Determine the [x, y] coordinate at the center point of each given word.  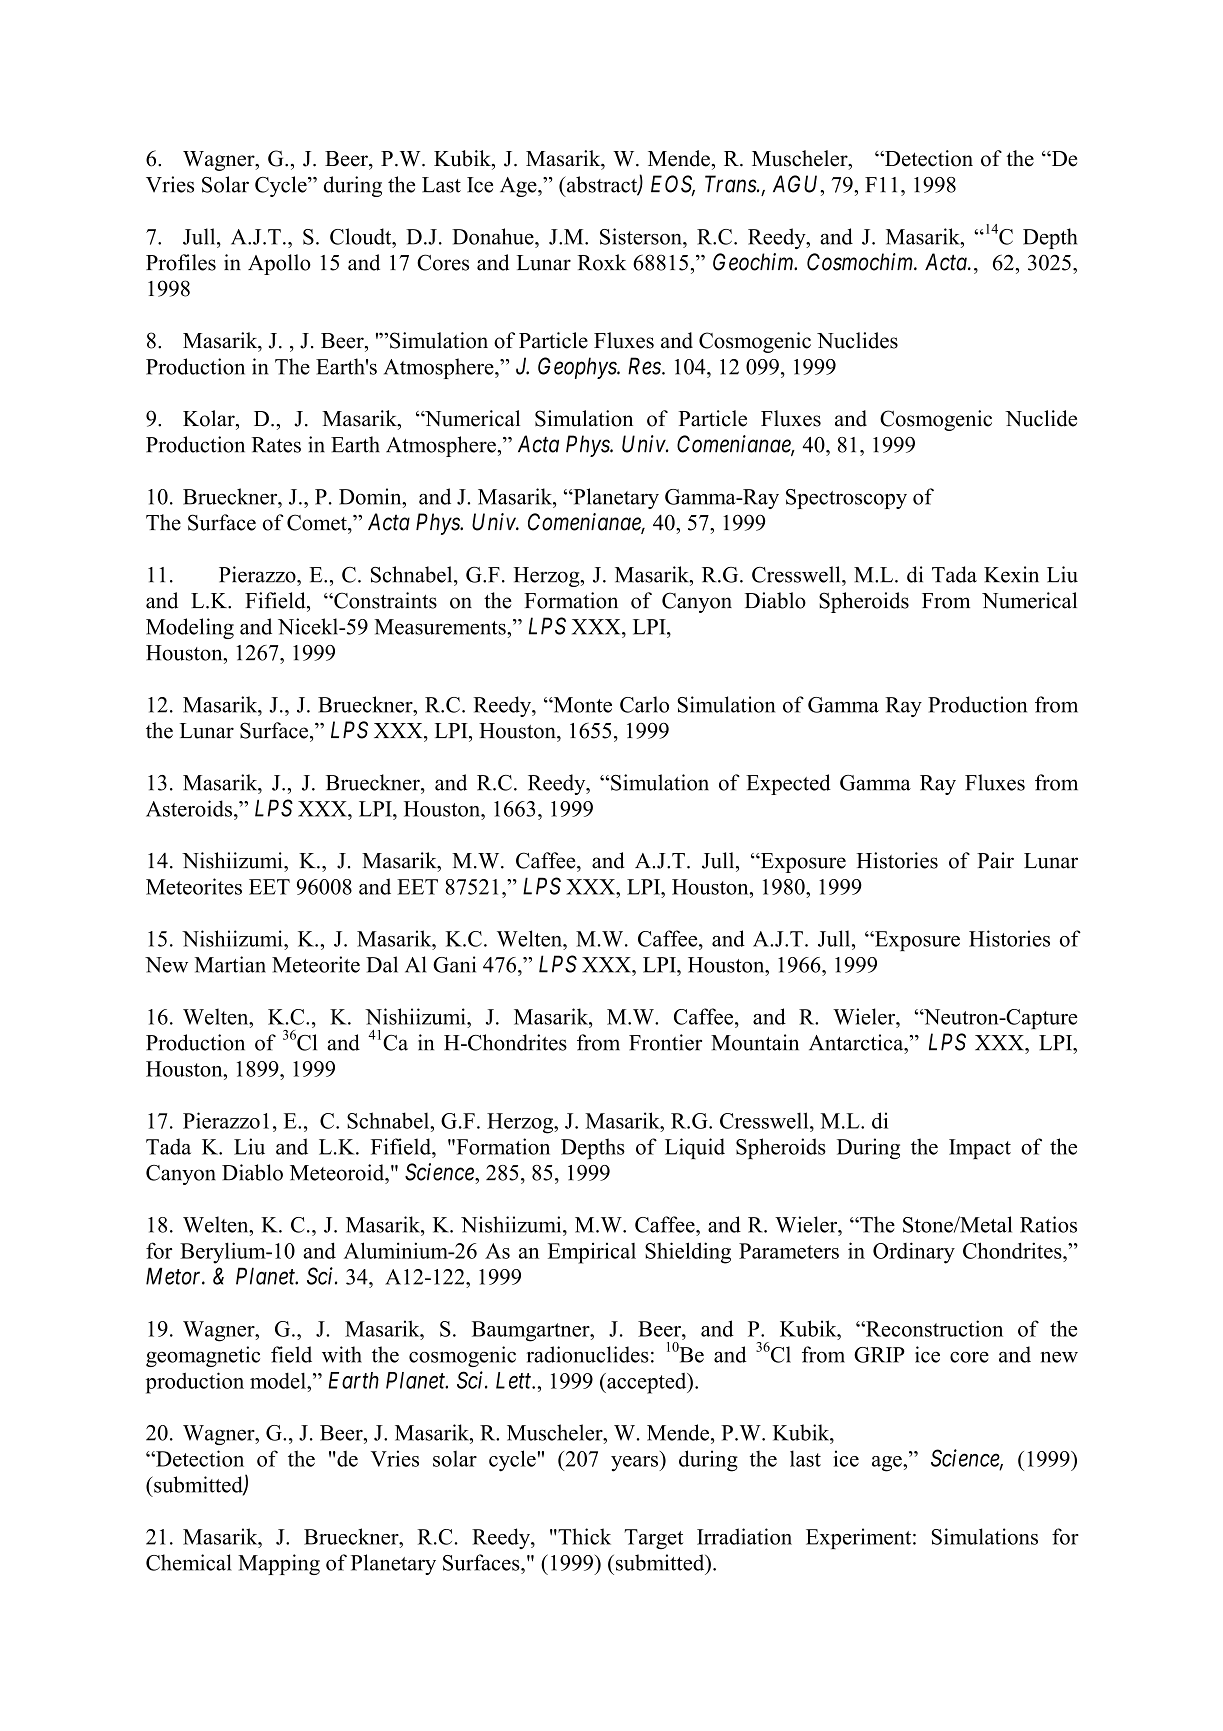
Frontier [665, 1042]
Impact [980, 1149]
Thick [583, 1536]
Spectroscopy [846, 499]
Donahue [494, 236]
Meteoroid [338, 1172]
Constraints [384, 600]
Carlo [644, 704]
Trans [731, 184]
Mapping [279, 1564]
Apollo [279, 264]
